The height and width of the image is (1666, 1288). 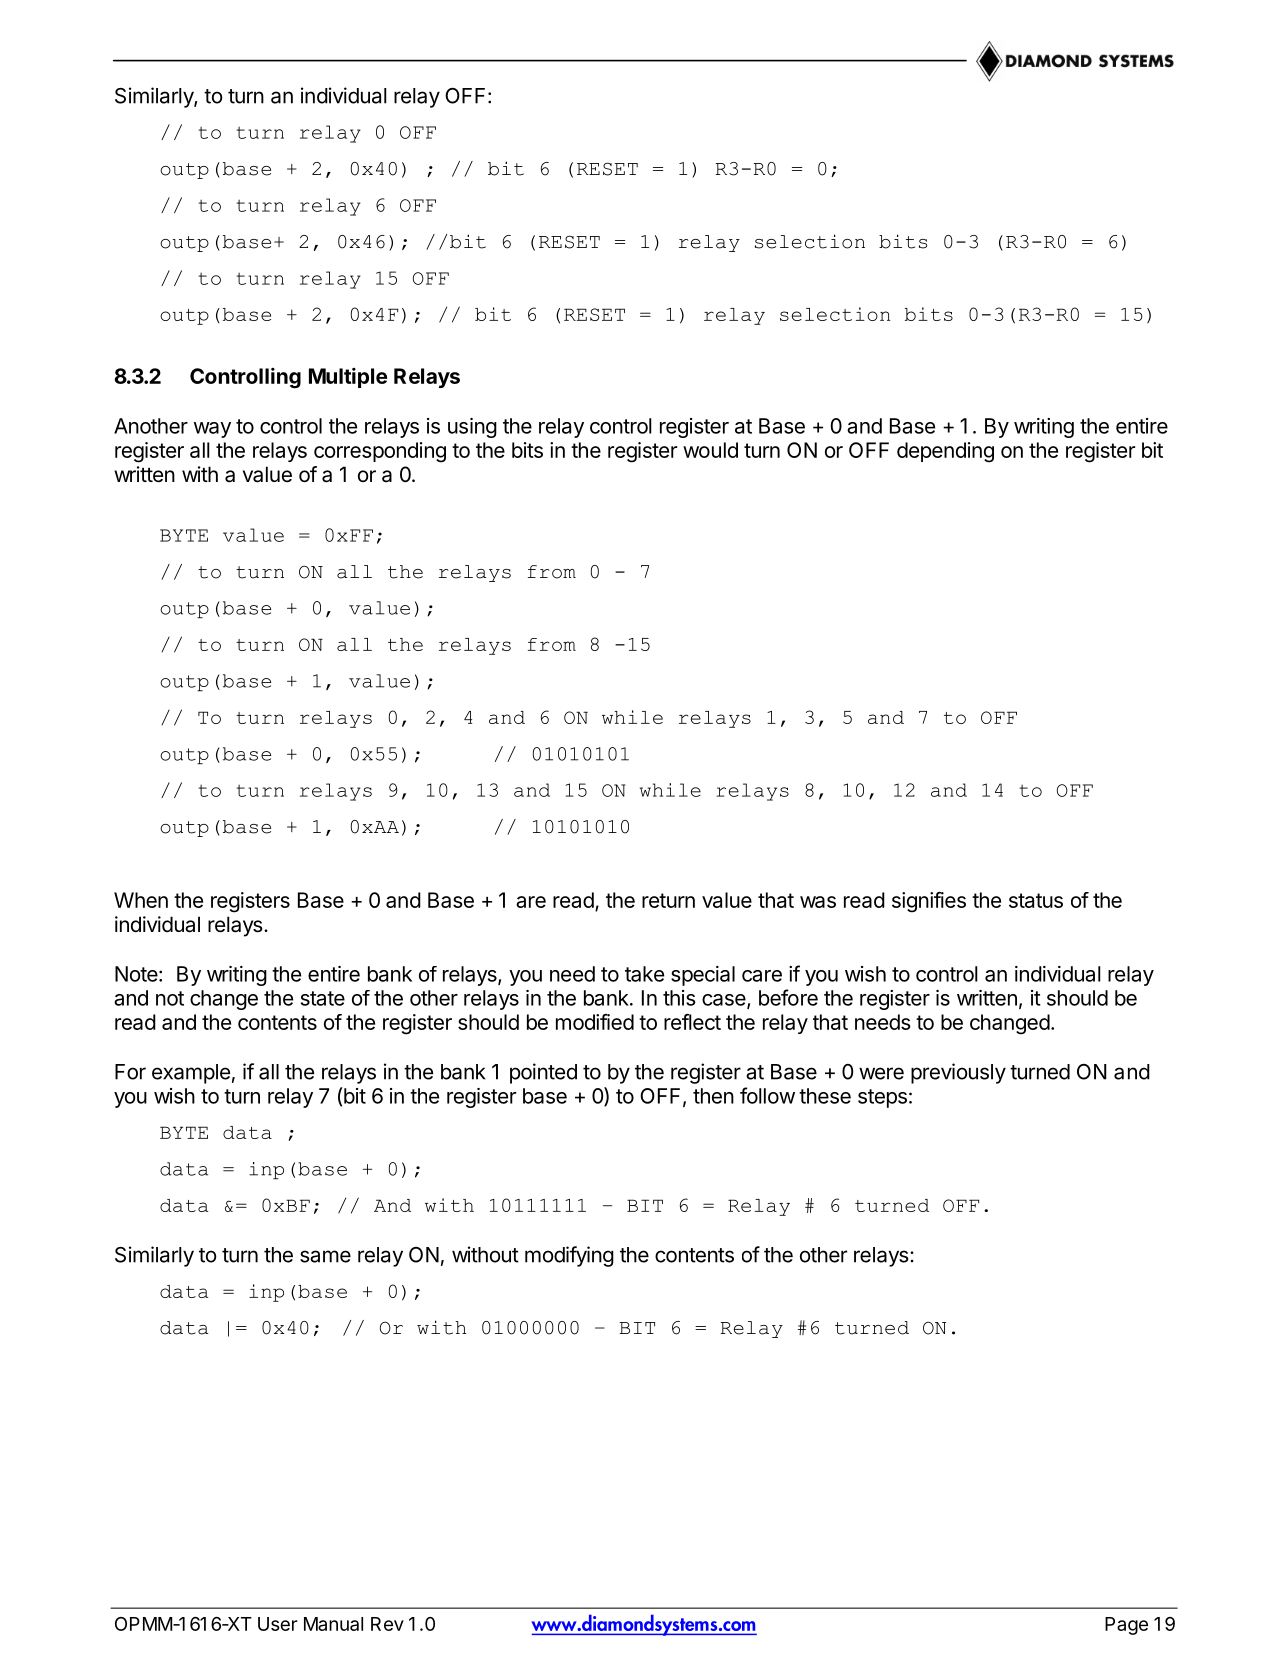 What do you see at coordinates (710, 450) in the image?
I see `would` at bounding box center [710, 450].
